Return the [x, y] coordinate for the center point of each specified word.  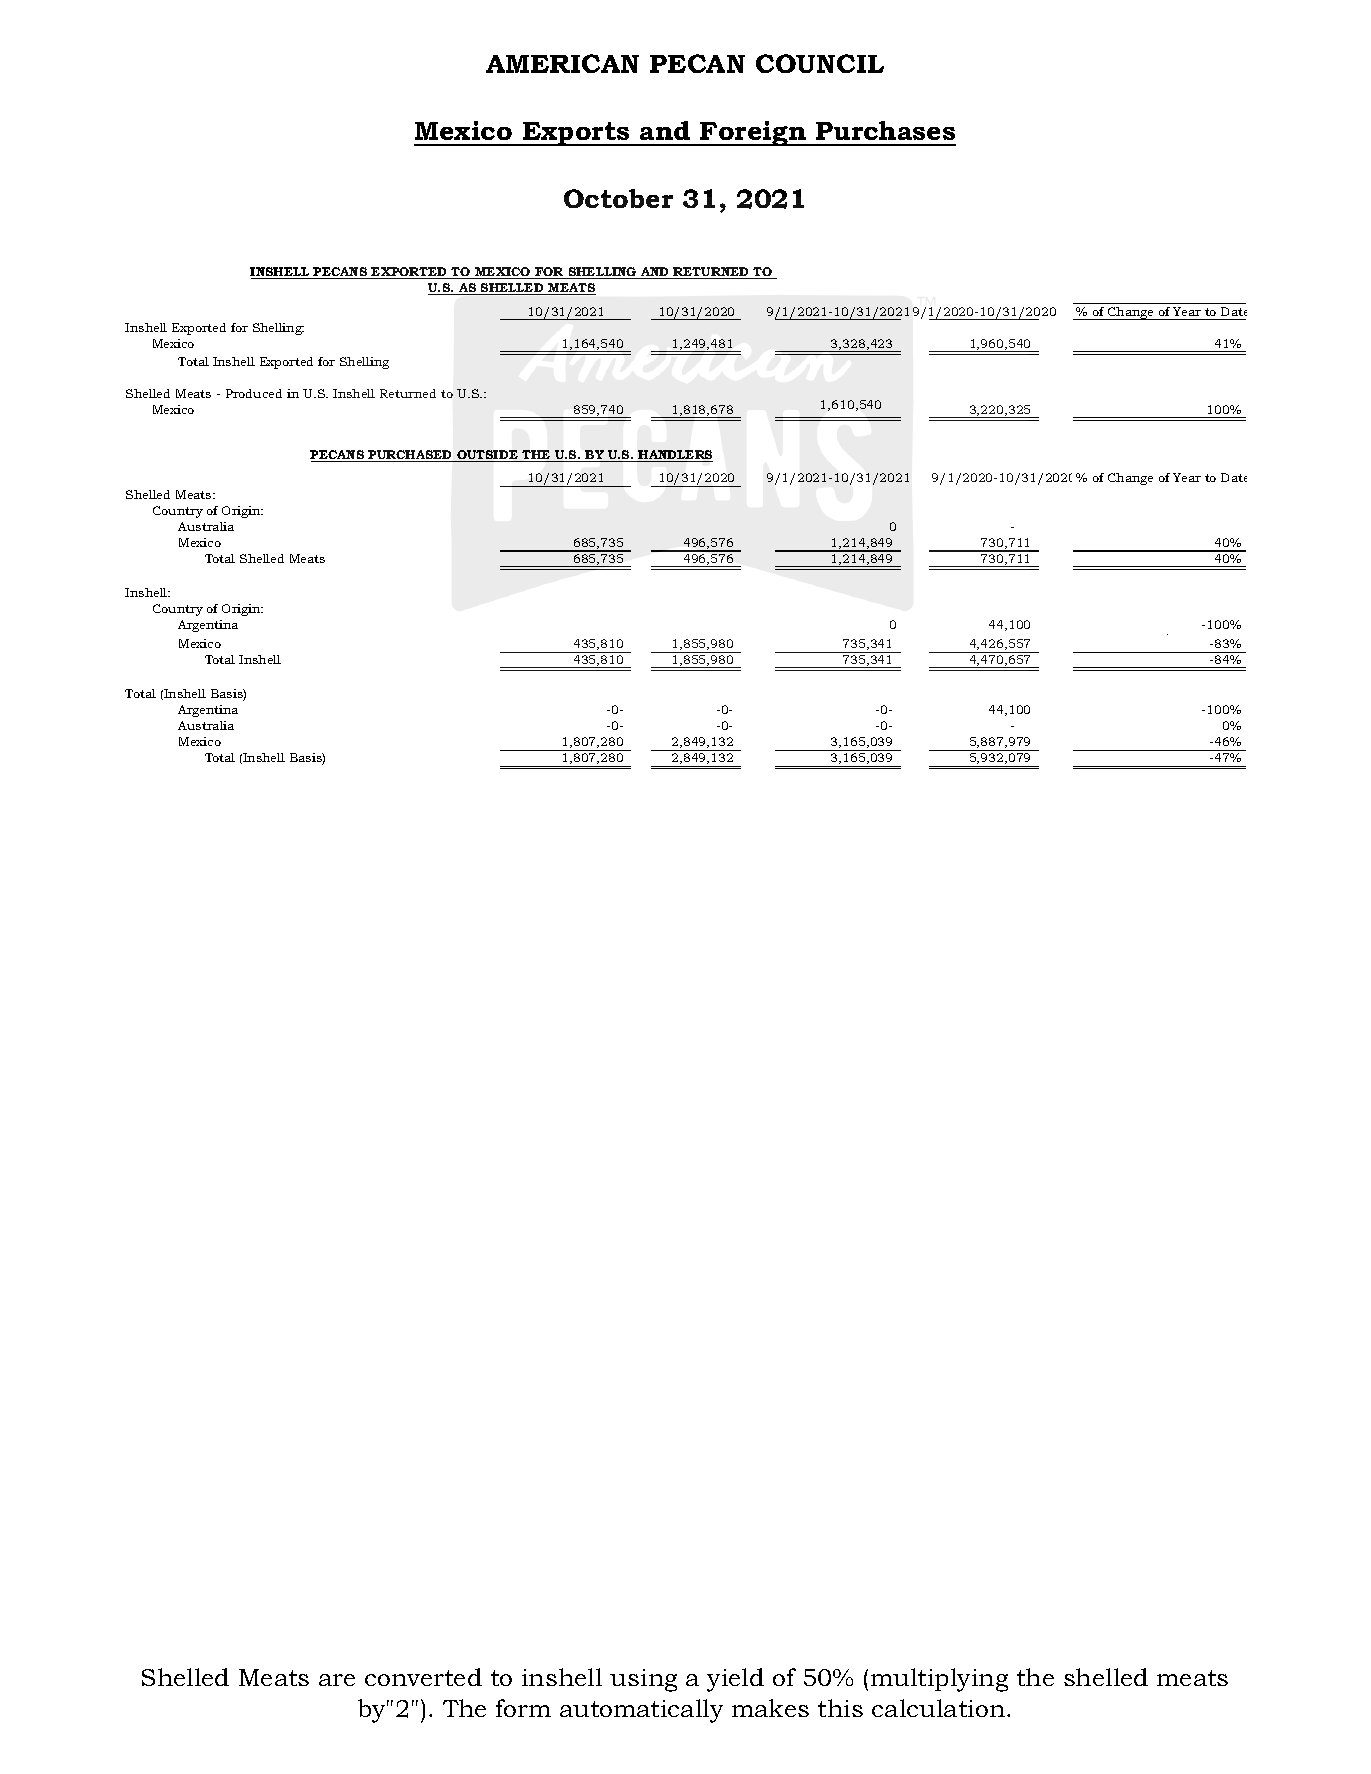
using [643, 1680]
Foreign [753, 133]
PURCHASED [411, 456]
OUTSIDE [488, 456]
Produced [254, 393]
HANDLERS [675, 456]
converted [423, 1677]
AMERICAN [562, 63]
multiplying [939, 1680]
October [618, 198]
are [337, 1680]
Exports [576, 134]
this [840, 1708]
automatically [641, 1711]
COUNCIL [820, 63]
